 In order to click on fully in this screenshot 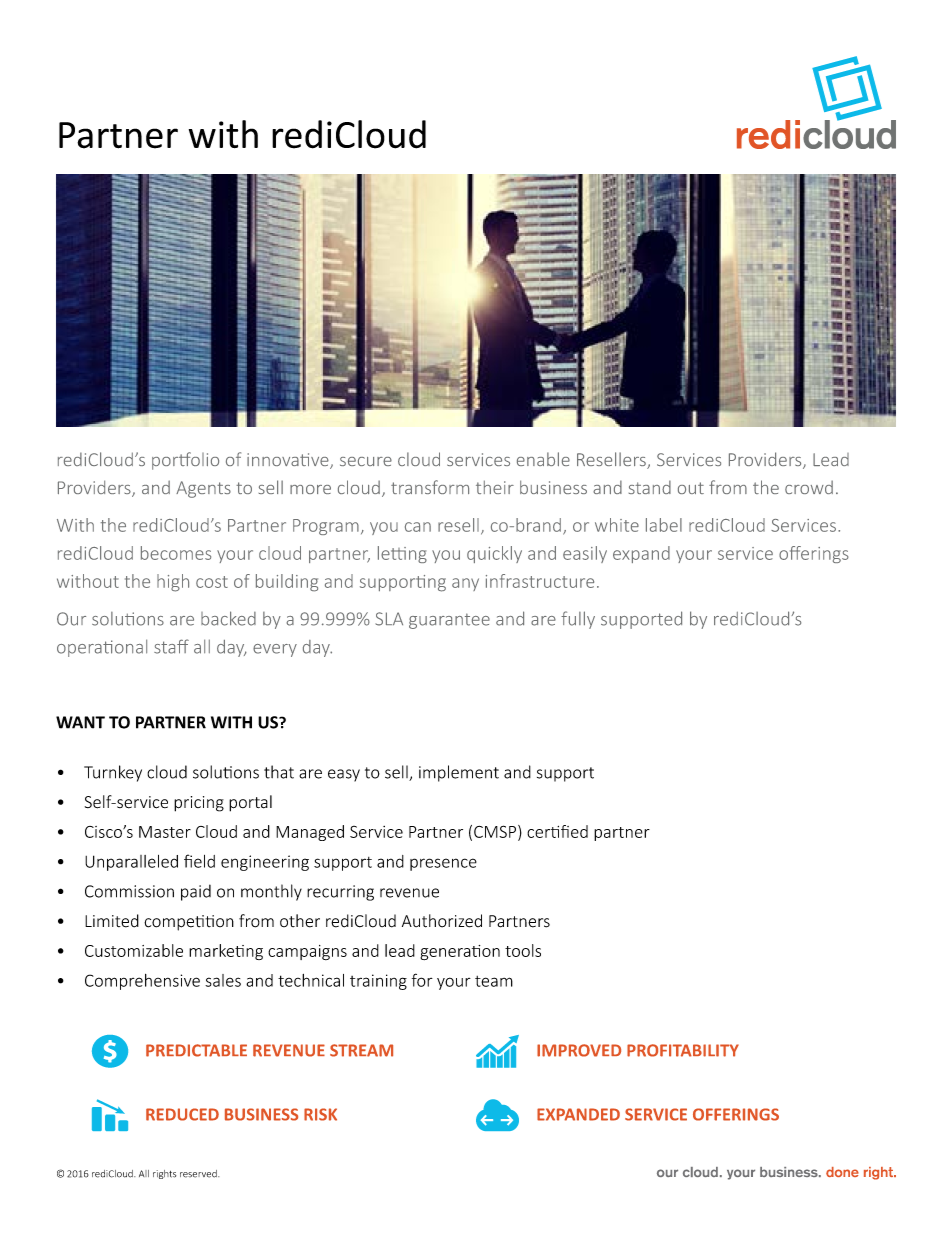, I will do `click(578, 620)`.
